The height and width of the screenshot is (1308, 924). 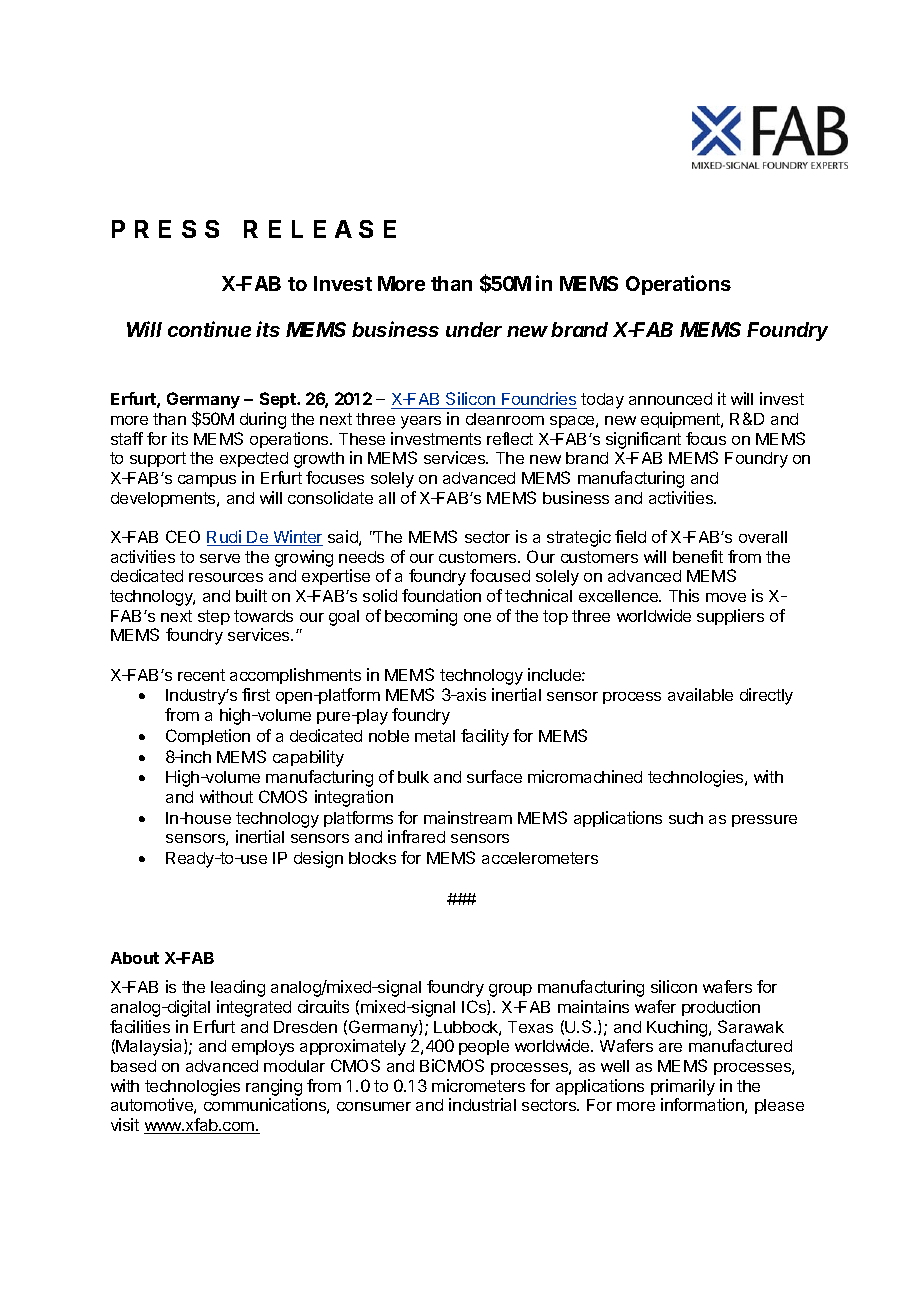 I want to click on CEO, so click(x=183, y=536).
